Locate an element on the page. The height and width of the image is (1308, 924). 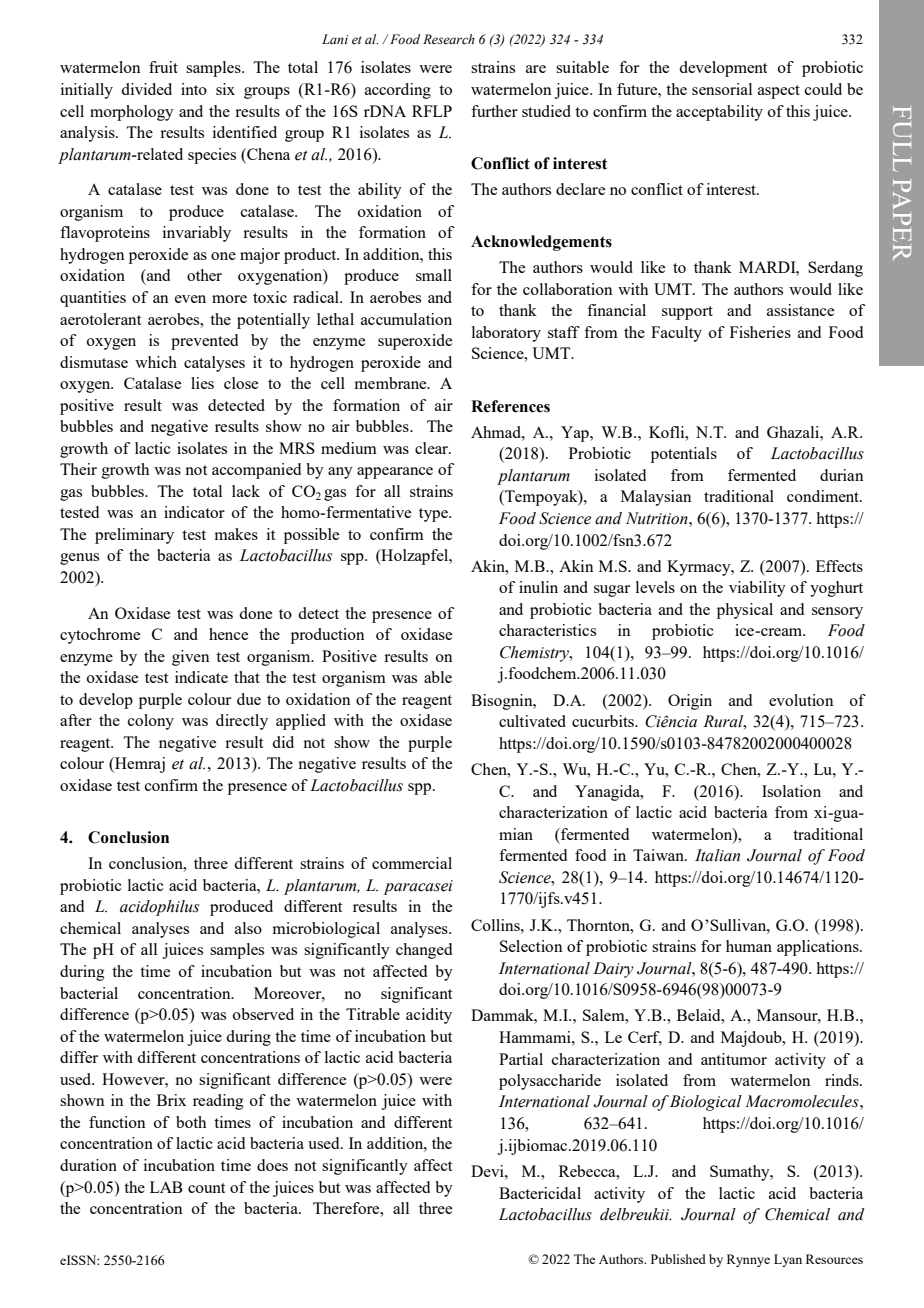
count is located at coordinates (206, 1188).
